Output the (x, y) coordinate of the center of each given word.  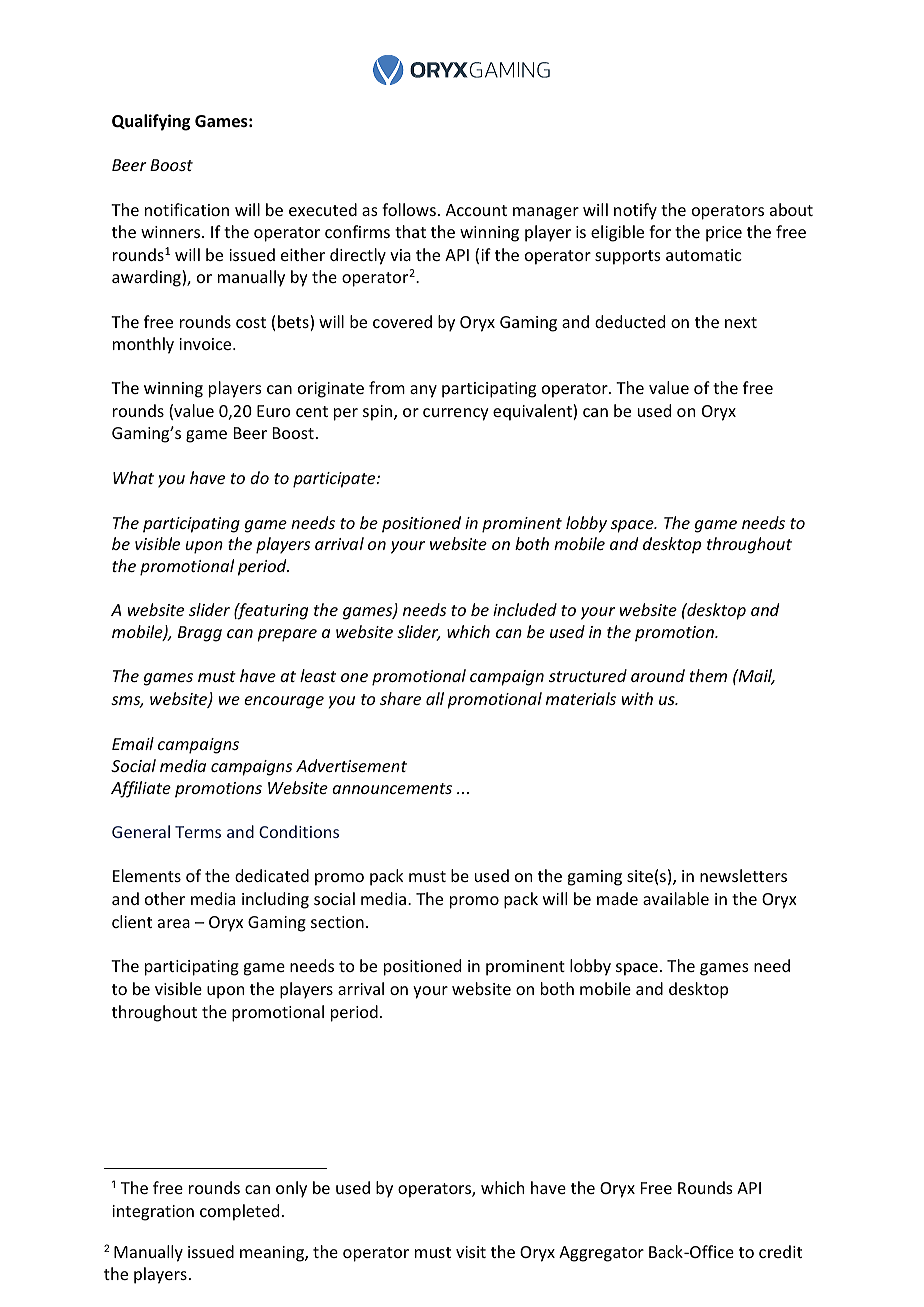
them (708, 675)
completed (239, 1212)
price (724, 234)
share (400, 698)
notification (187, 209)
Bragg (200, 634)
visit (471, 1252)
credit (780, 1251)
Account (476, 210)
